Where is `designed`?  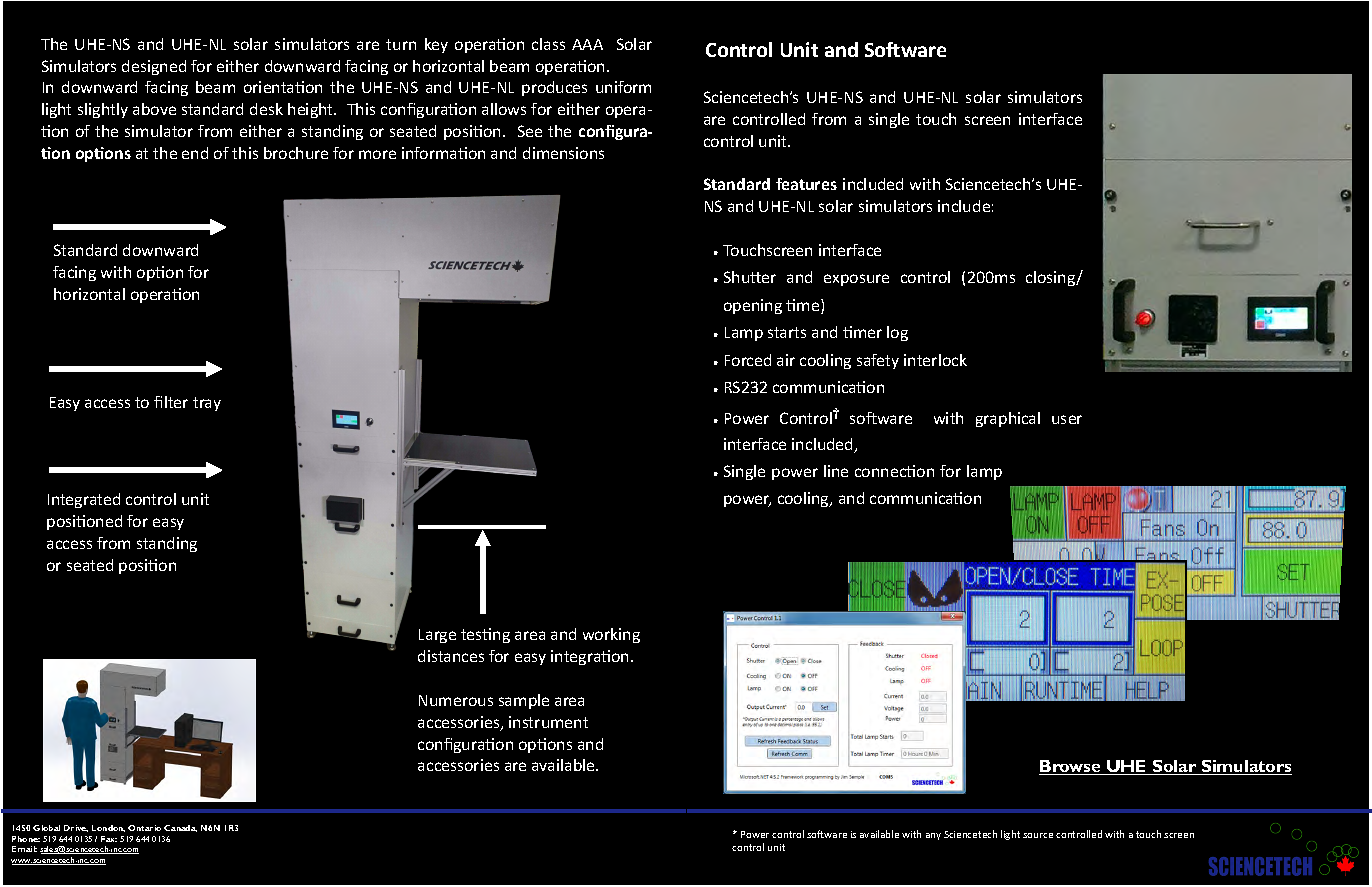 designed is located at coordinates (154, 67).
